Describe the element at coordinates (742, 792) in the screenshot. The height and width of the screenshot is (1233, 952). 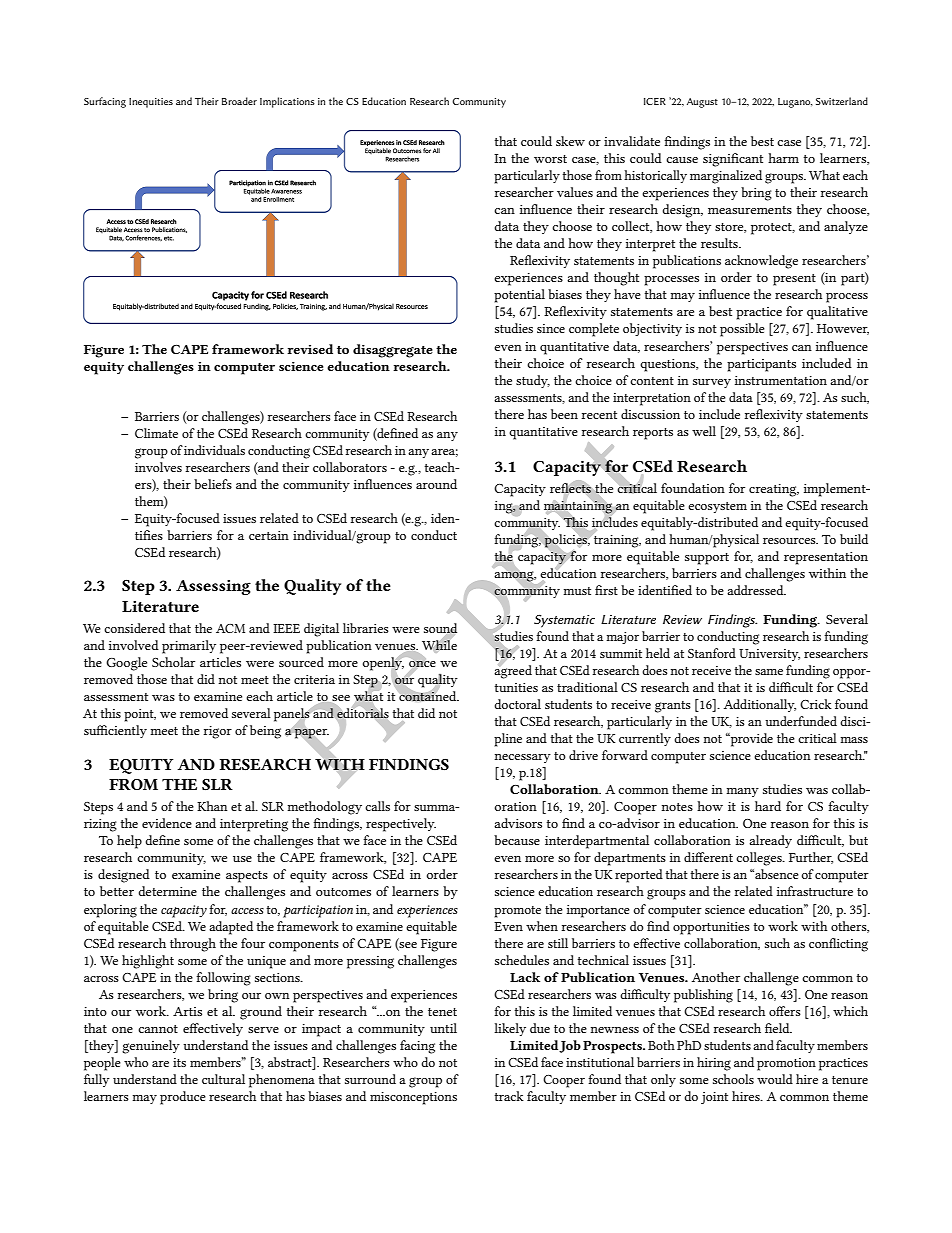
I see `many` at that location.
